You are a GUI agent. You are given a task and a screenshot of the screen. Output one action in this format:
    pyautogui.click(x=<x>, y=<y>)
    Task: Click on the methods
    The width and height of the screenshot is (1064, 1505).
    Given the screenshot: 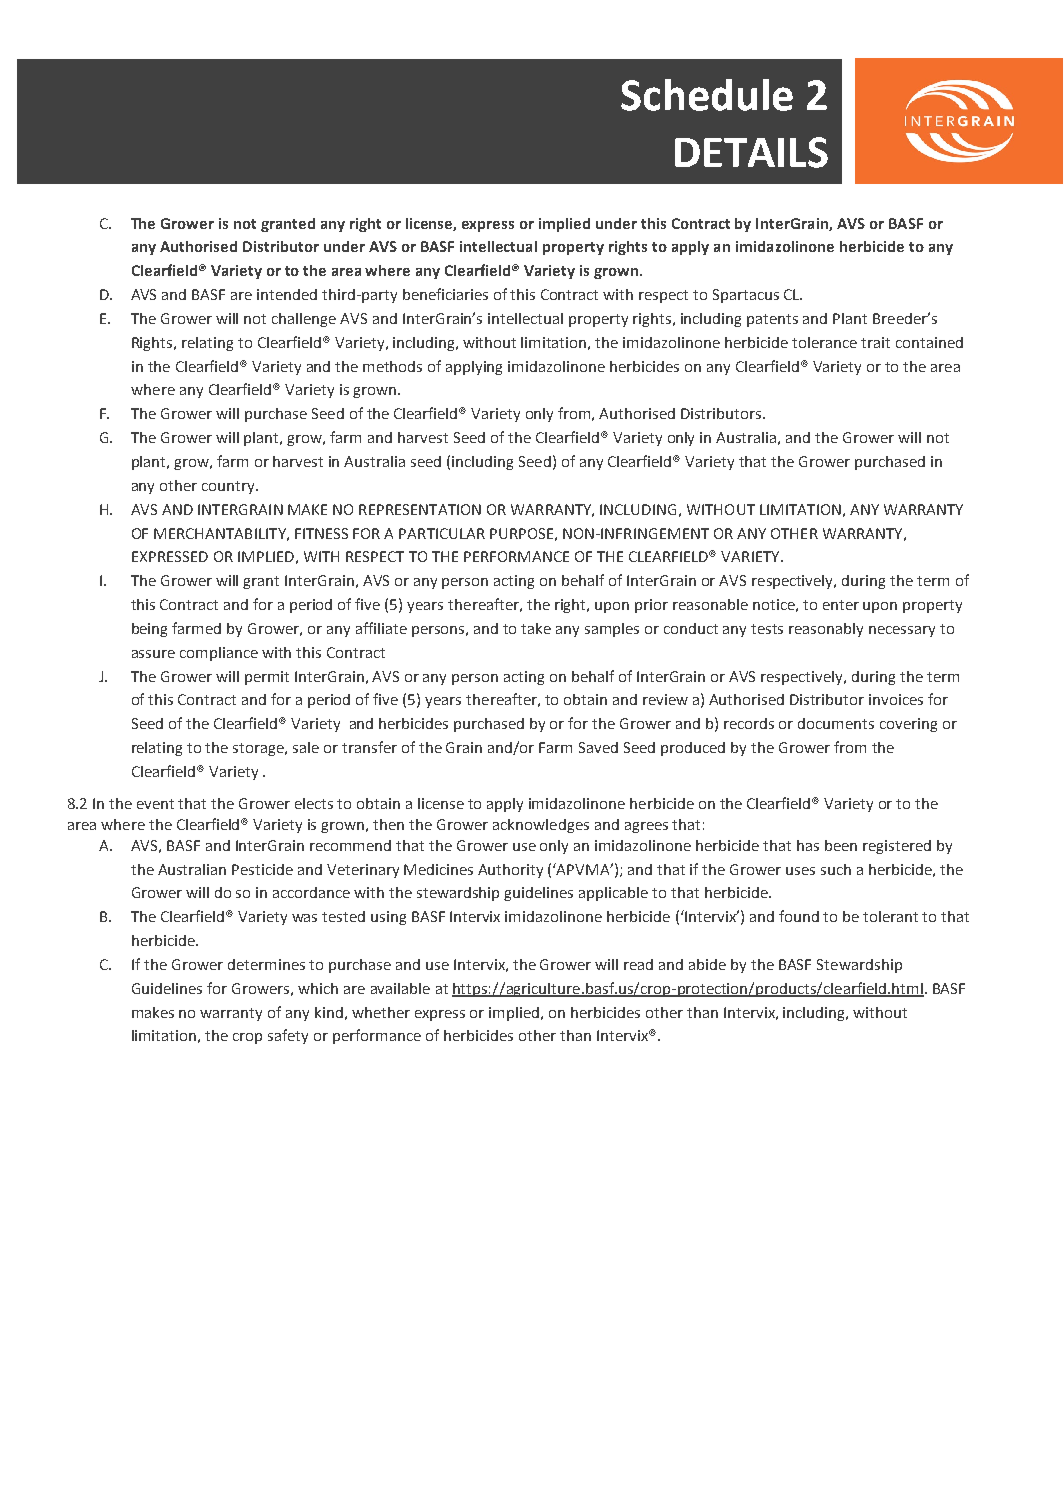 What is the action you would take?
    pyautogui.click(x=392, y=366)
